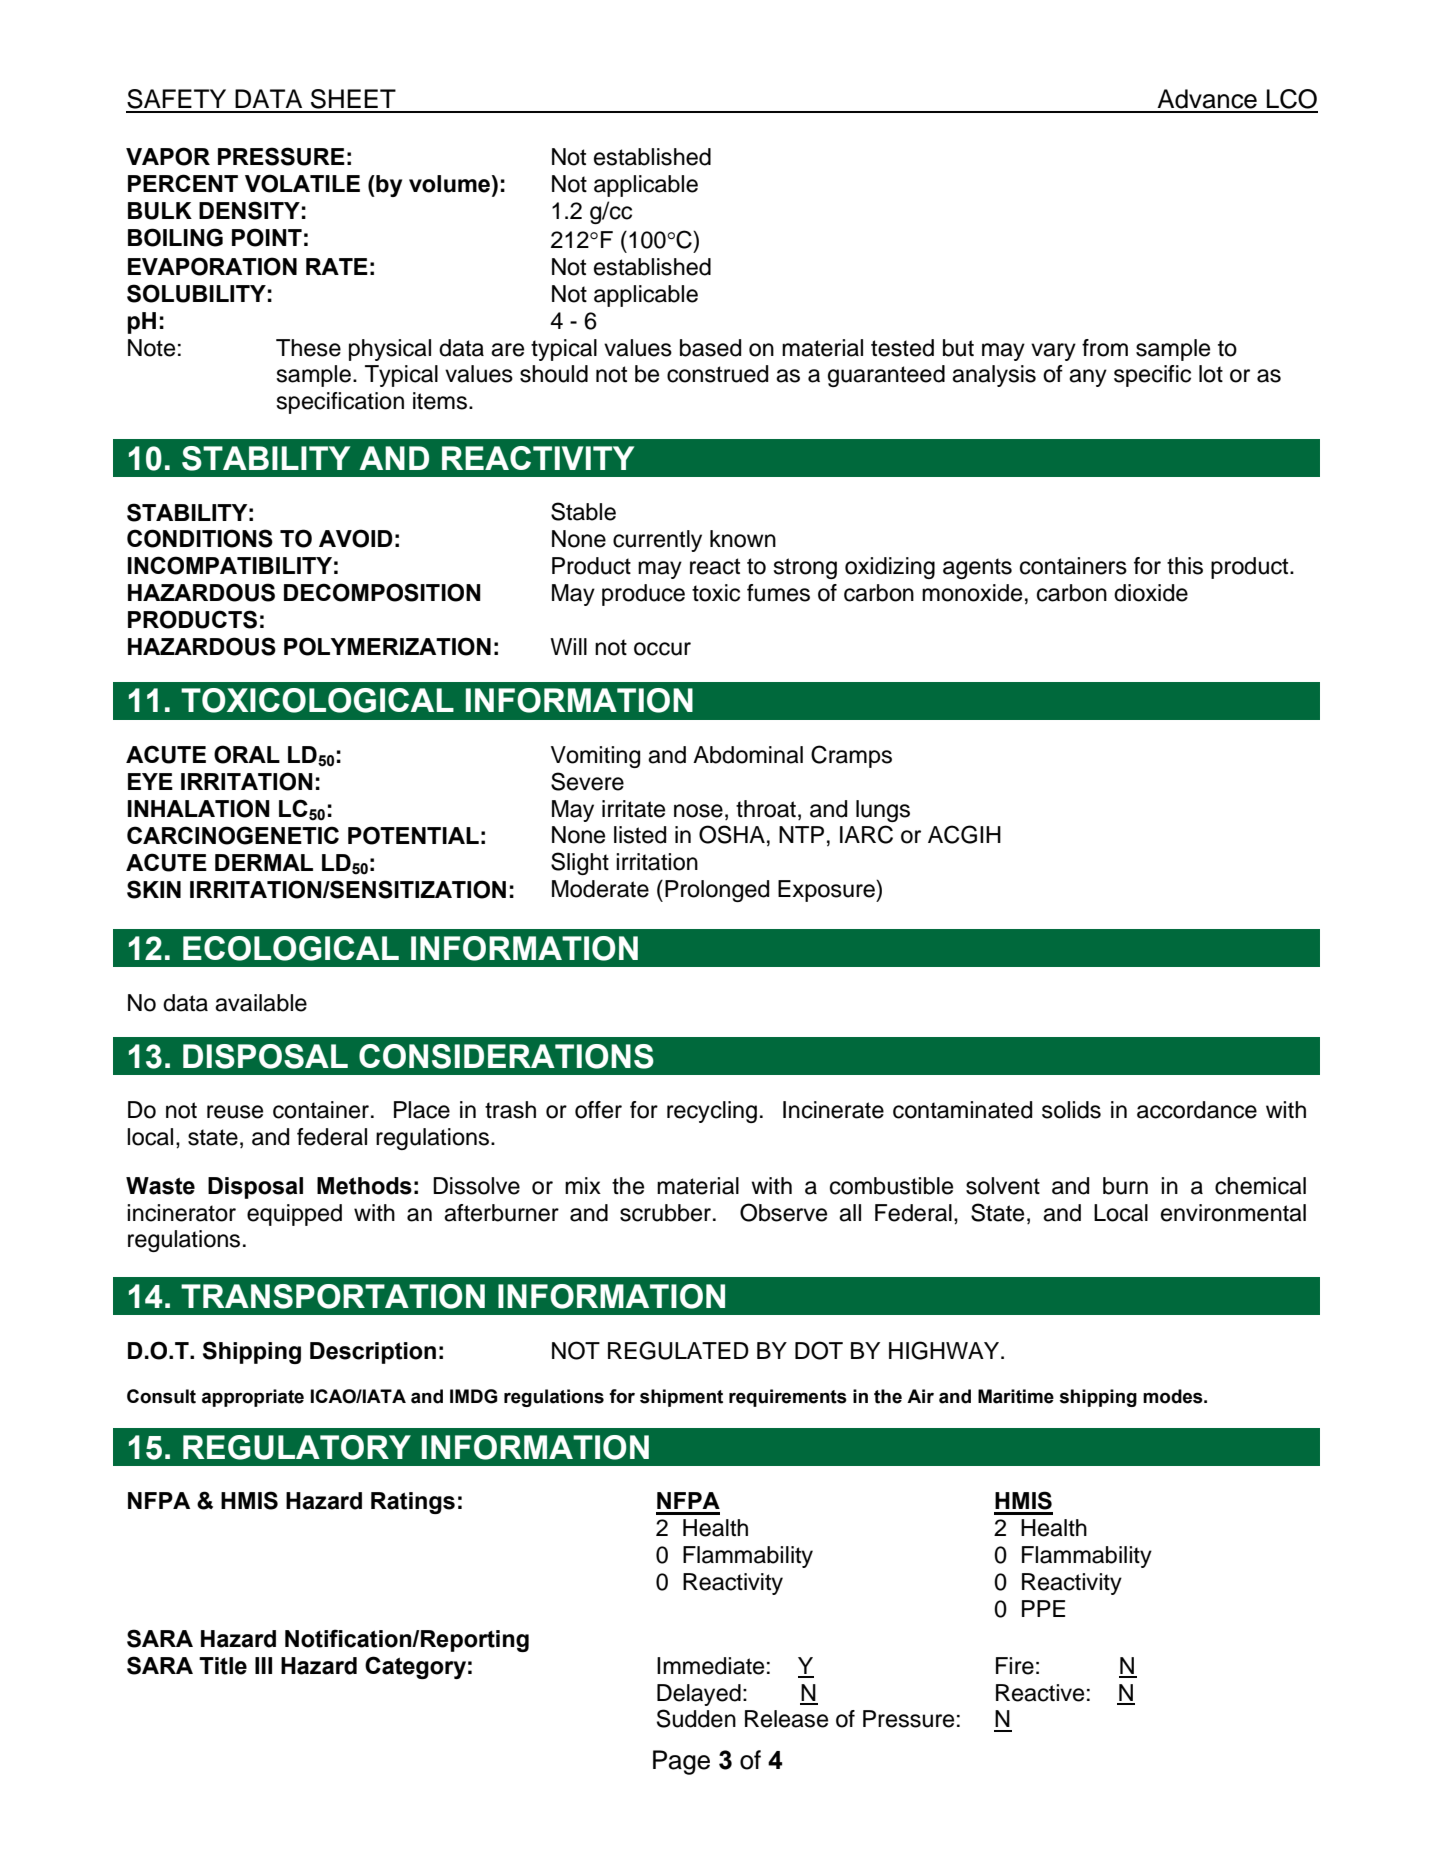 This image has height=1855, width=1434. What do you see at coordinates (1105, 348) in the image?
I see `from` at bounding box center [1105, 348].
